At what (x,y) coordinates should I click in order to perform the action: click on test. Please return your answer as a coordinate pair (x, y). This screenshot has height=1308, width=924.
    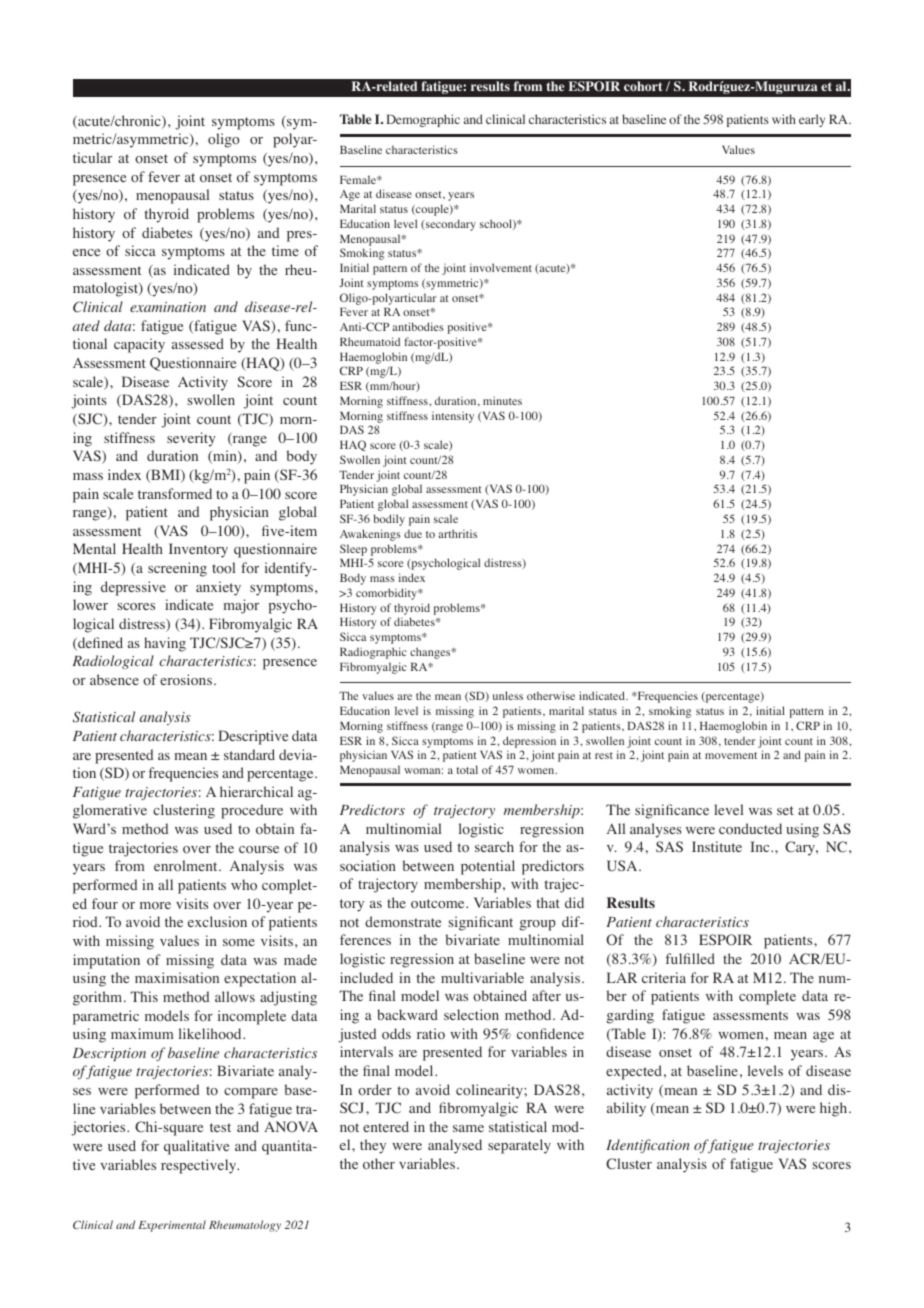
    Looking at the image, I should click on (220, 1127).
